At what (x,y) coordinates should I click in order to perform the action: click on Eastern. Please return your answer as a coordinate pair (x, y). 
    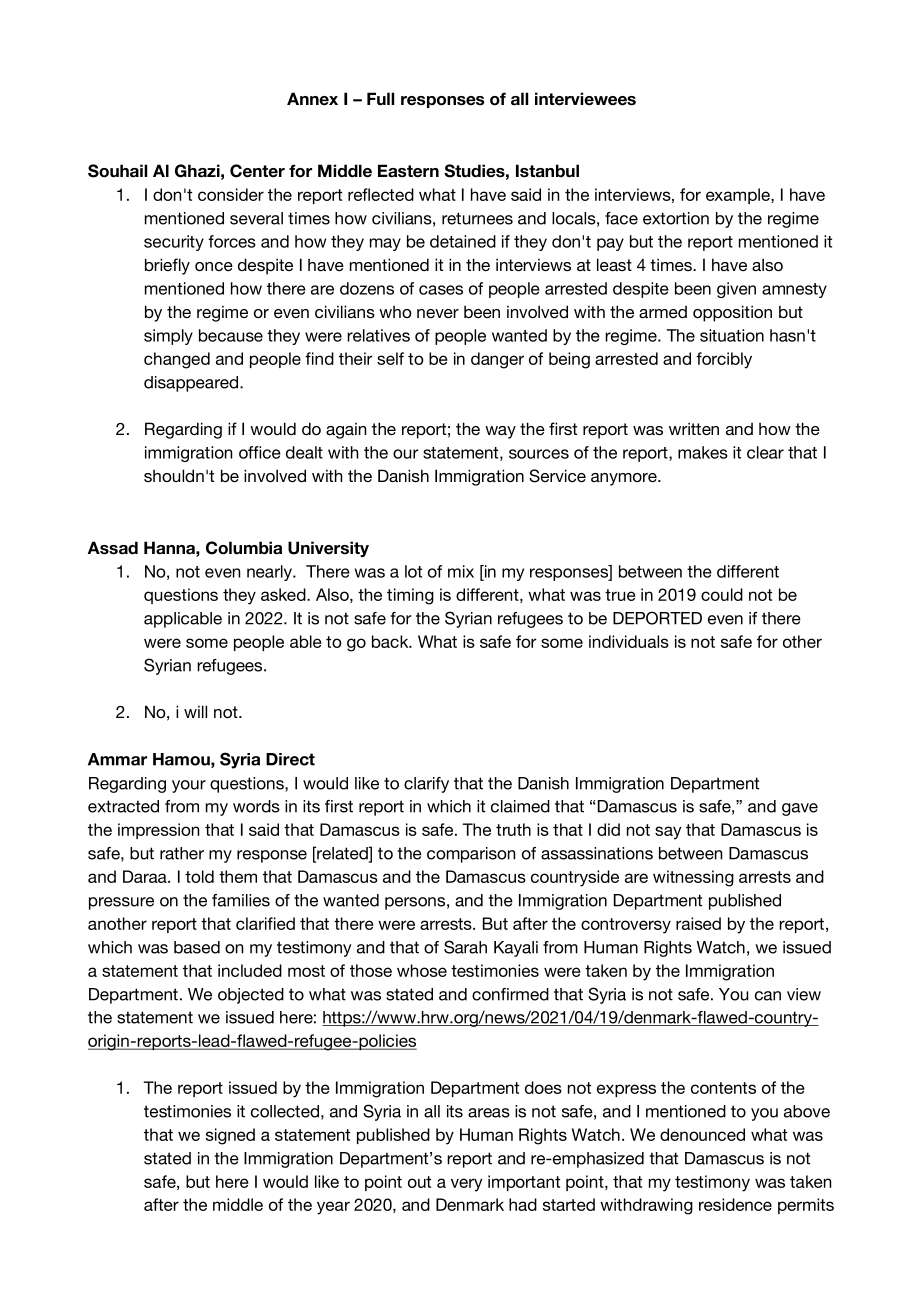
    Looking at the image, I should click on (408, 171).
